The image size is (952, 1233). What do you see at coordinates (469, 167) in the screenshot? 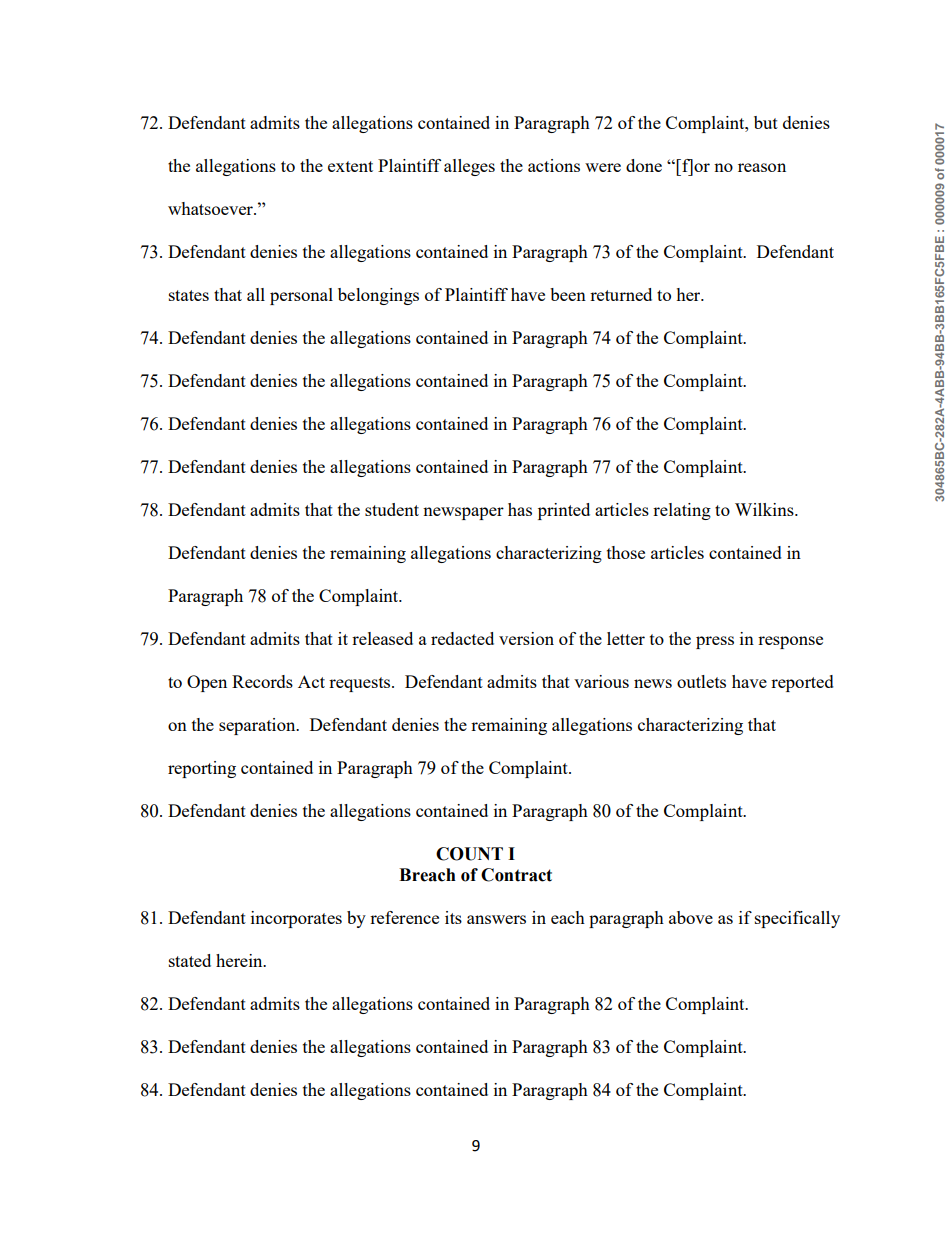
I see `alleges` at bounding box center [469, 167].
